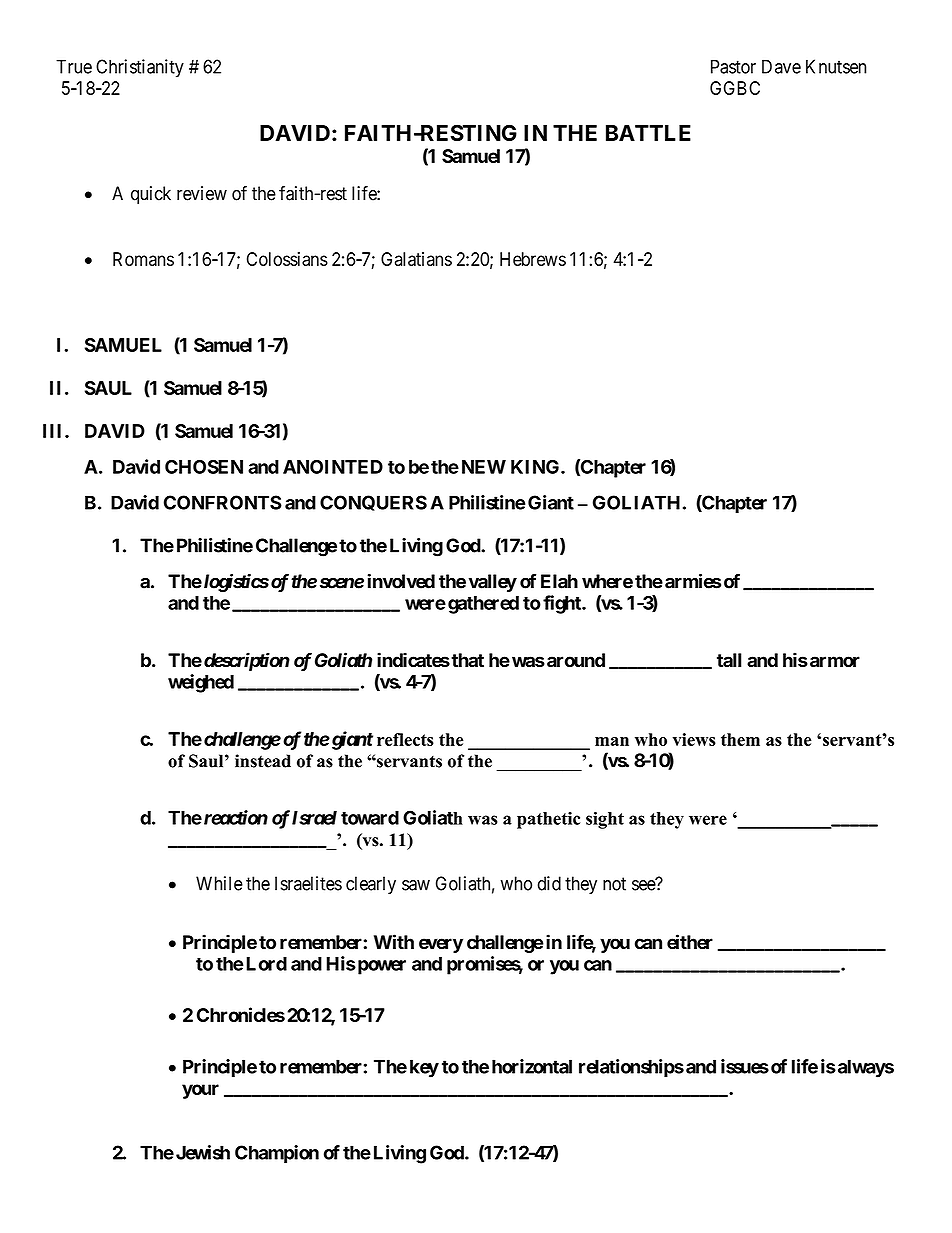 The height and width of the screenshot is (1233, 952). What do you see at coordinates (484, 467) in the screenshot?
I see `NEW` at bounding box center [484, 467].
